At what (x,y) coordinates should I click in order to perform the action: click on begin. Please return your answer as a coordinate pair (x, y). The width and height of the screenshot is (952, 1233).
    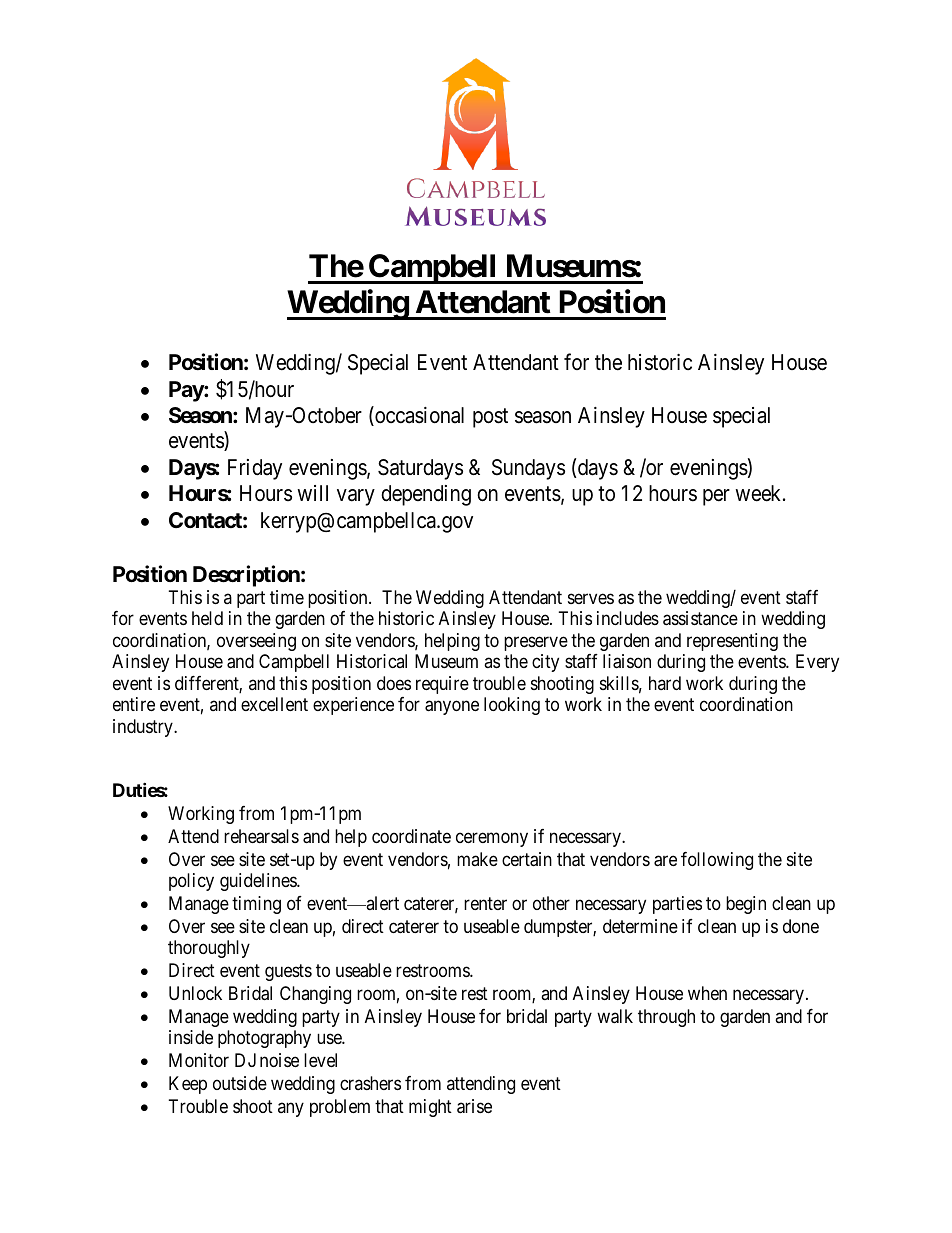
    Looking at the image, I should click on (746, 905).
